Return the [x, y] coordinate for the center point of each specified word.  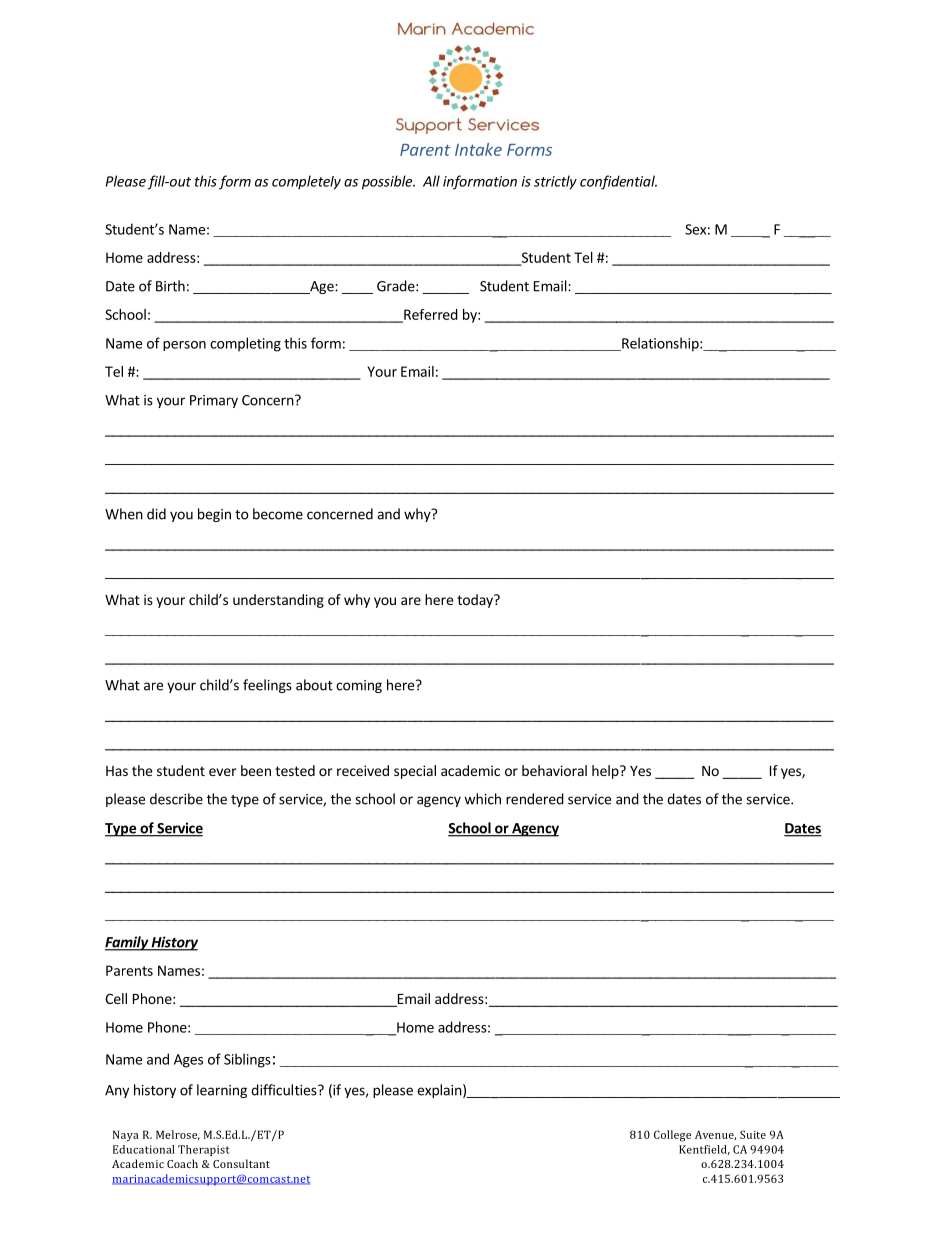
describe [176, 799]
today [476, 601]
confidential [618, 182]
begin [214, 515]
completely [306, 182]
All [431, 181]
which [482, 799]
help [606, 772]
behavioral [554, 770]
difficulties [285, 1090]
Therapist [204, 1150]
